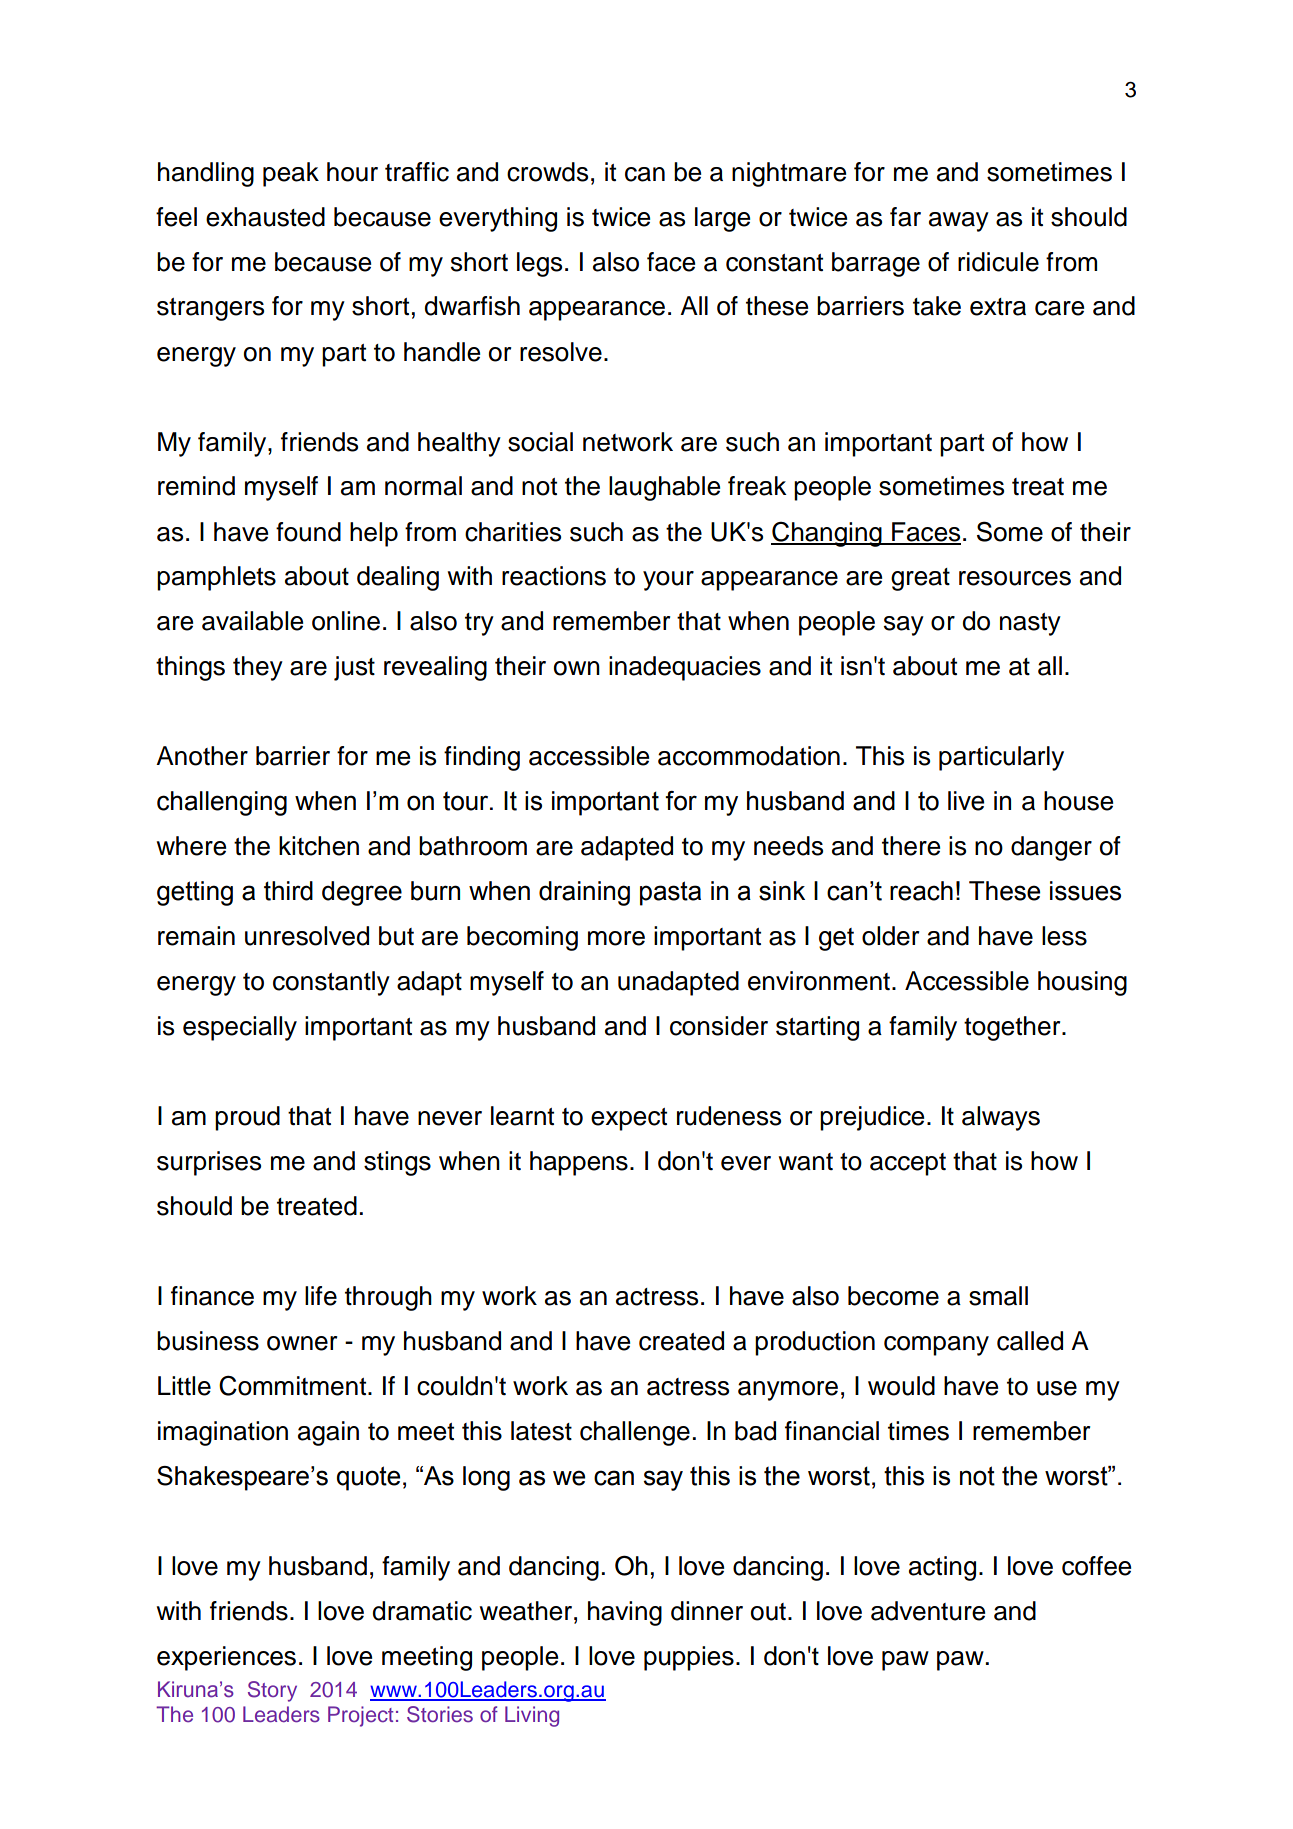 The height and width of the page is (1829, 1293). Describe the element at coordinates (252, 621) in the page. I see `available` at that location.
